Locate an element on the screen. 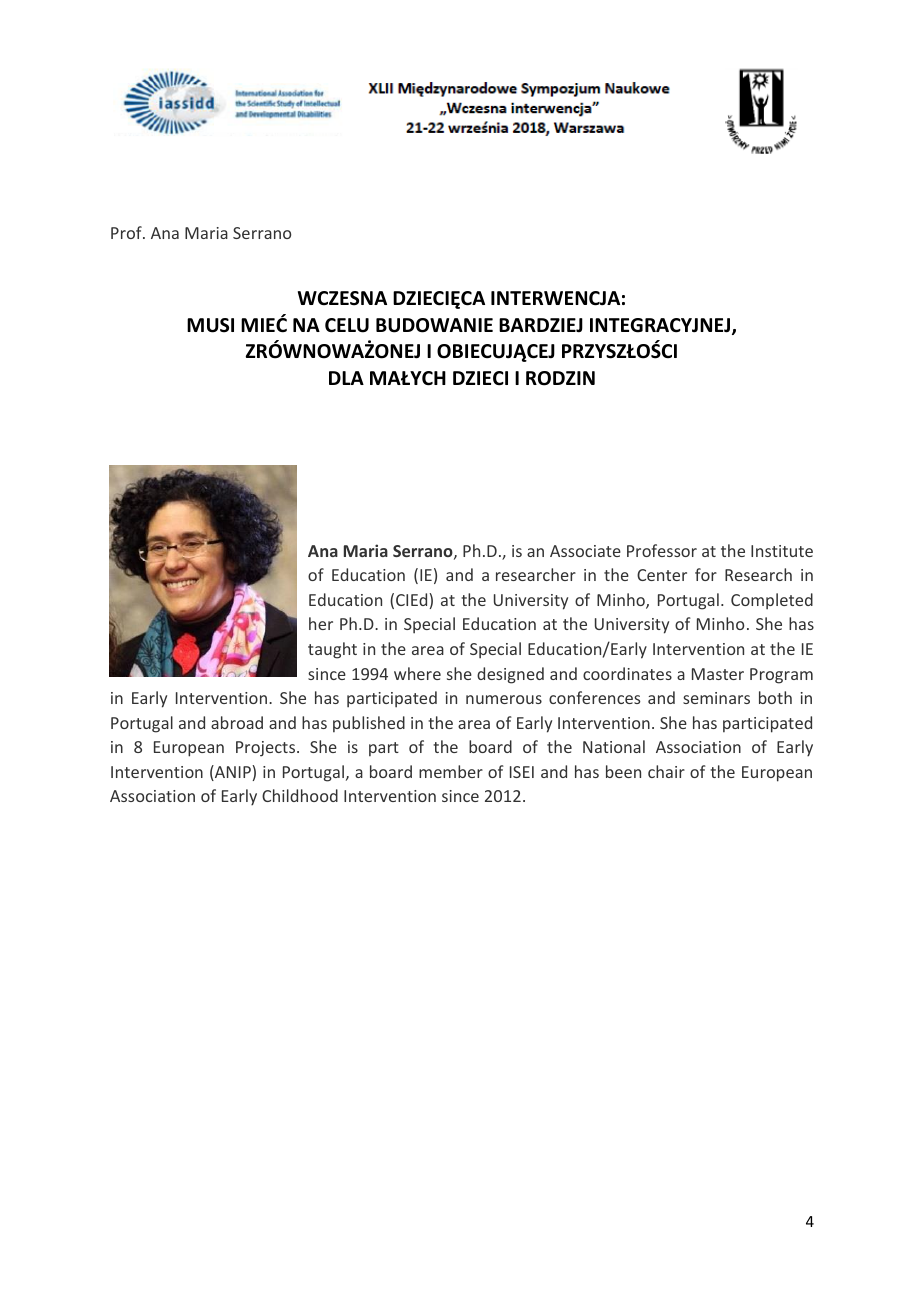 This screenshot has height=1308, width=924. Center is located at coordinates (662, 575).
